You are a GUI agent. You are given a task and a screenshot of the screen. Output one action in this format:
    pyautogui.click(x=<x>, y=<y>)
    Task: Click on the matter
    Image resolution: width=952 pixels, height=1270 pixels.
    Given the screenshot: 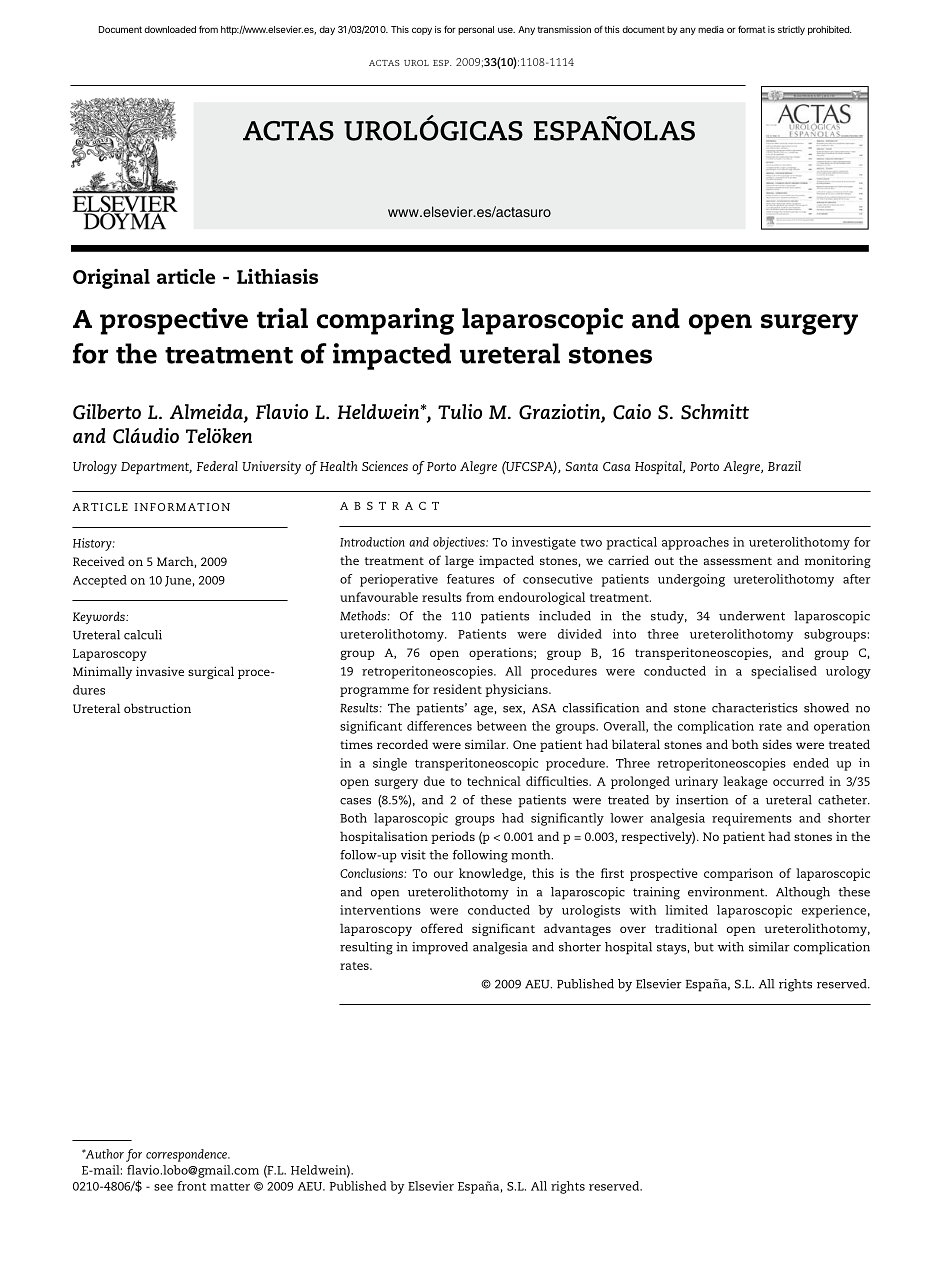 What is the action you would take?
    pyautogui.click(x=230, y=1187)
